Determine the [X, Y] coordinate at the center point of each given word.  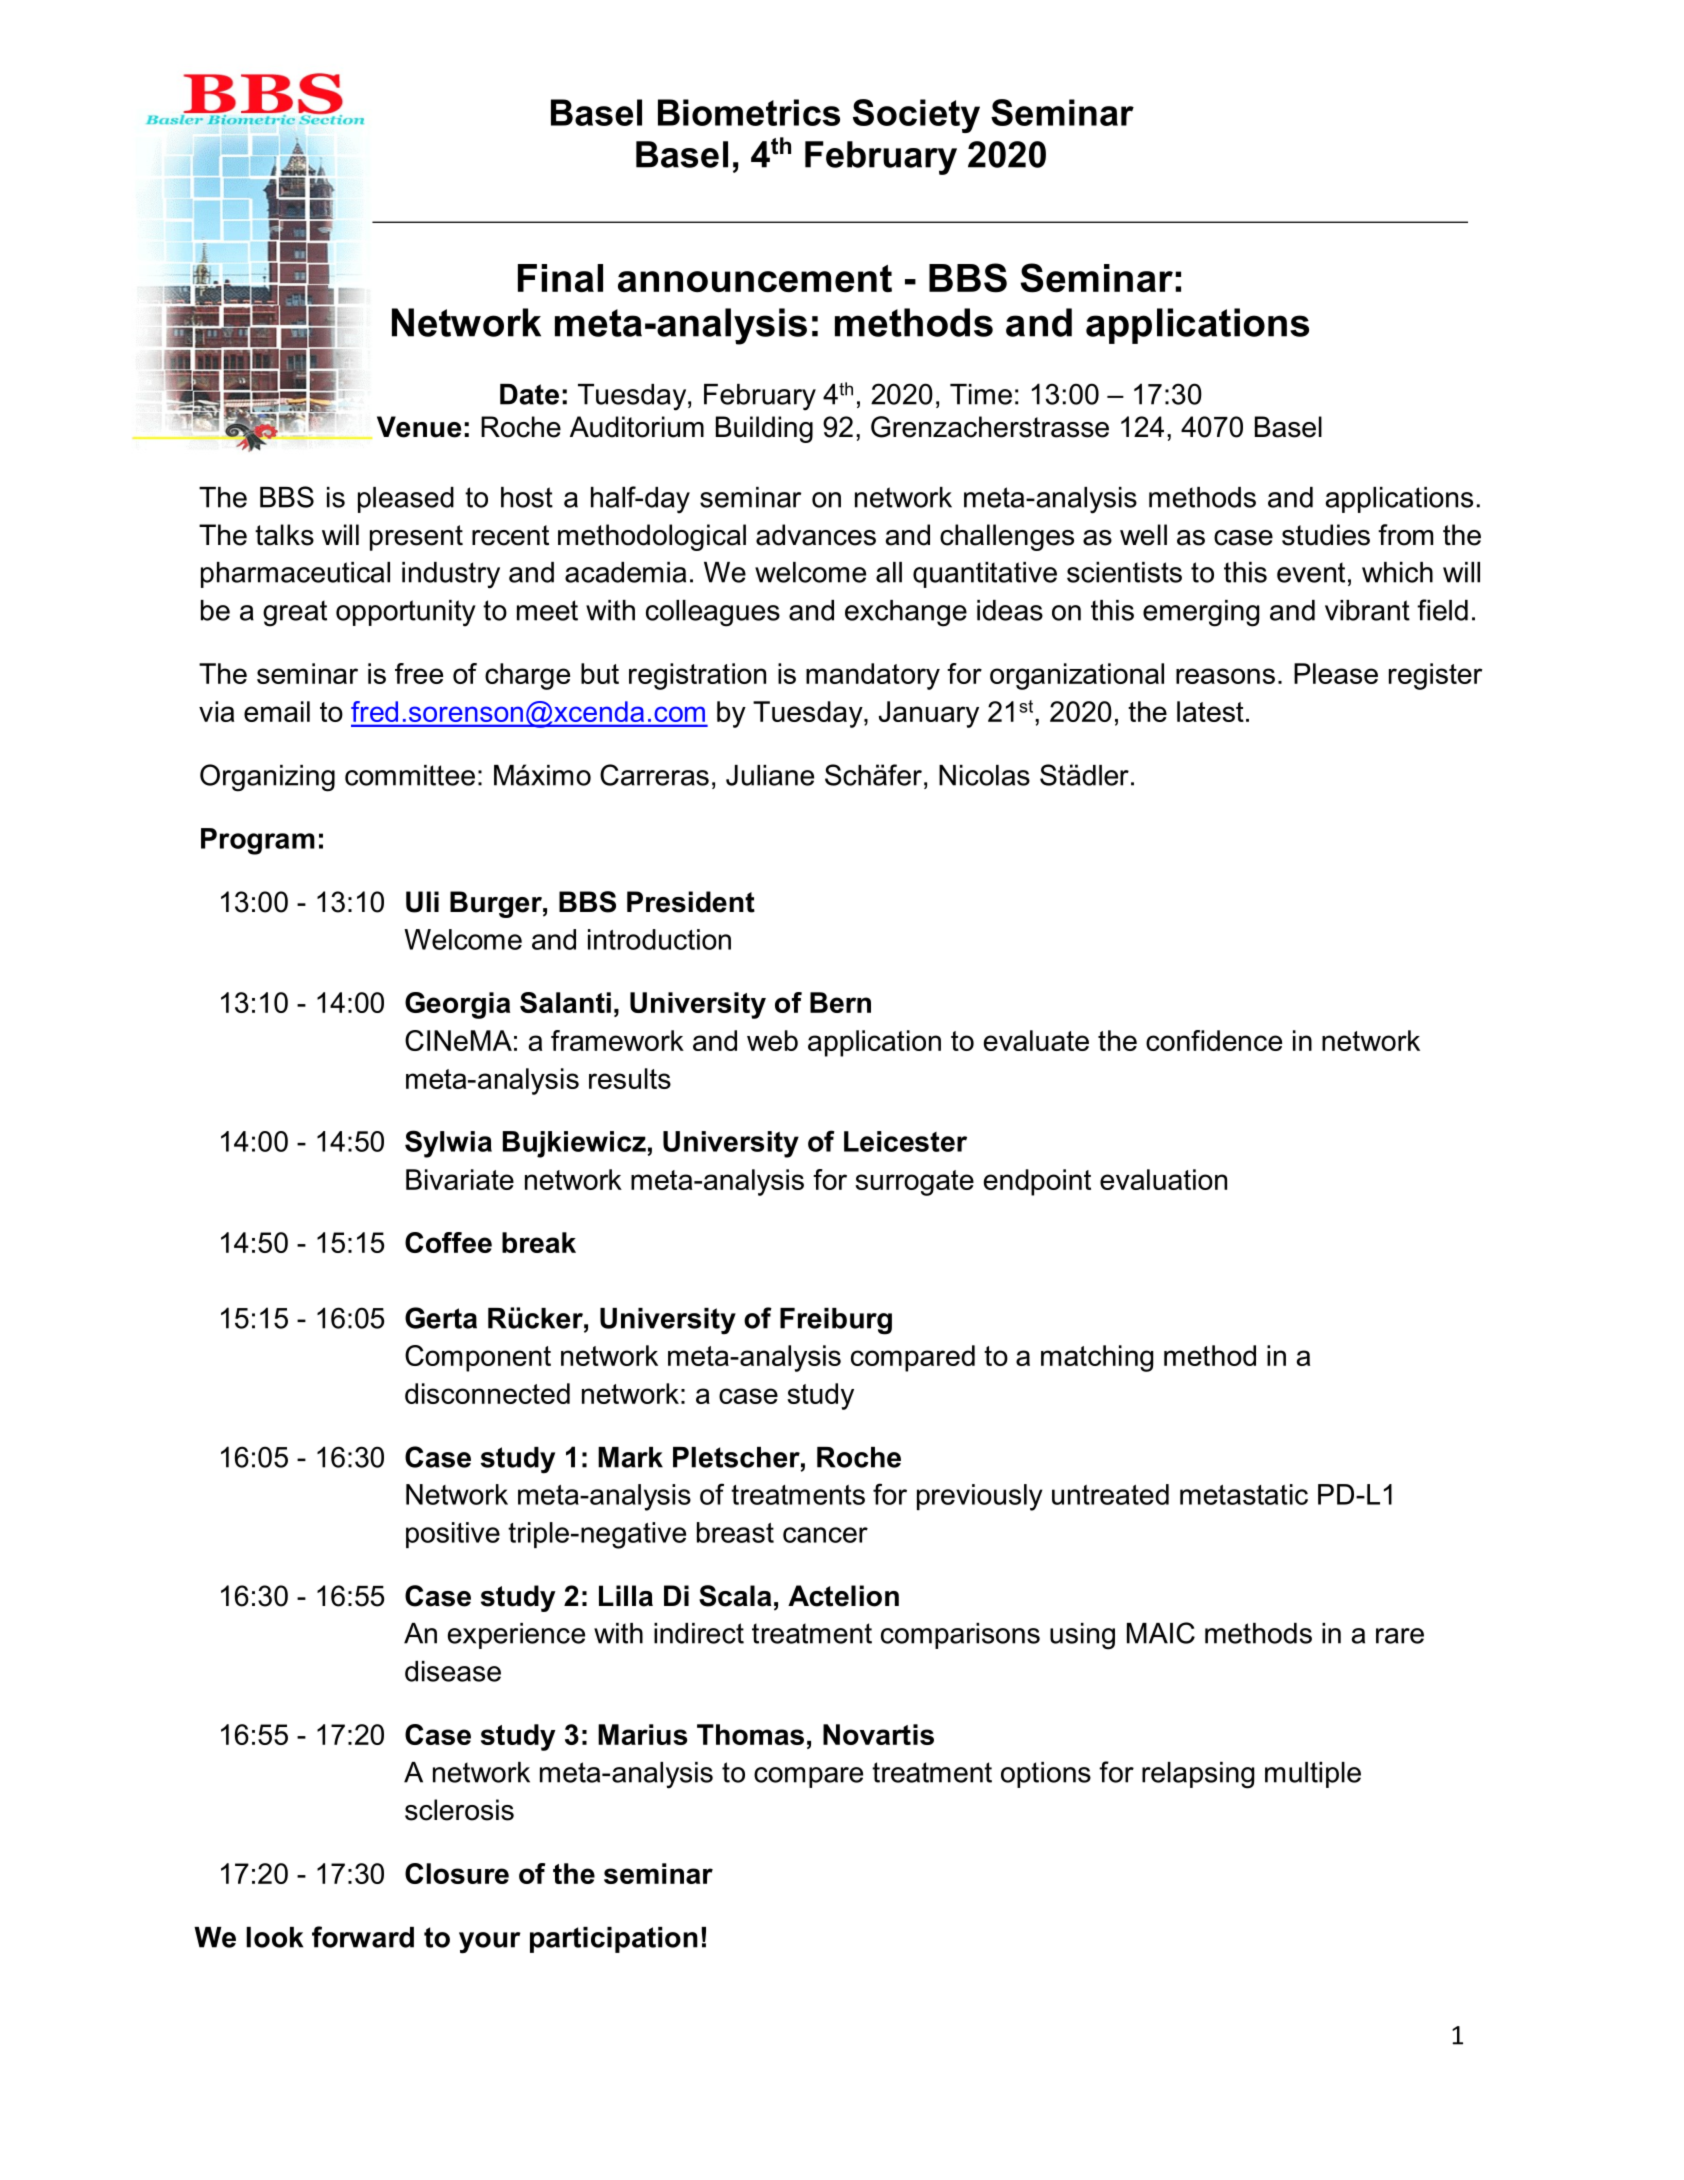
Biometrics [749, 112]
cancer [825, 1535]
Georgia [457, 1005]
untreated [1110, 1494]
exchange [906, 613]
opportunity [406, 613]
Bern [840, 1002]
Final [560, 278]
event [1311, 572]
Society [916, 116]
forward [363, 1937]
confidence [1214, 1040]
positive [453, 1535]
